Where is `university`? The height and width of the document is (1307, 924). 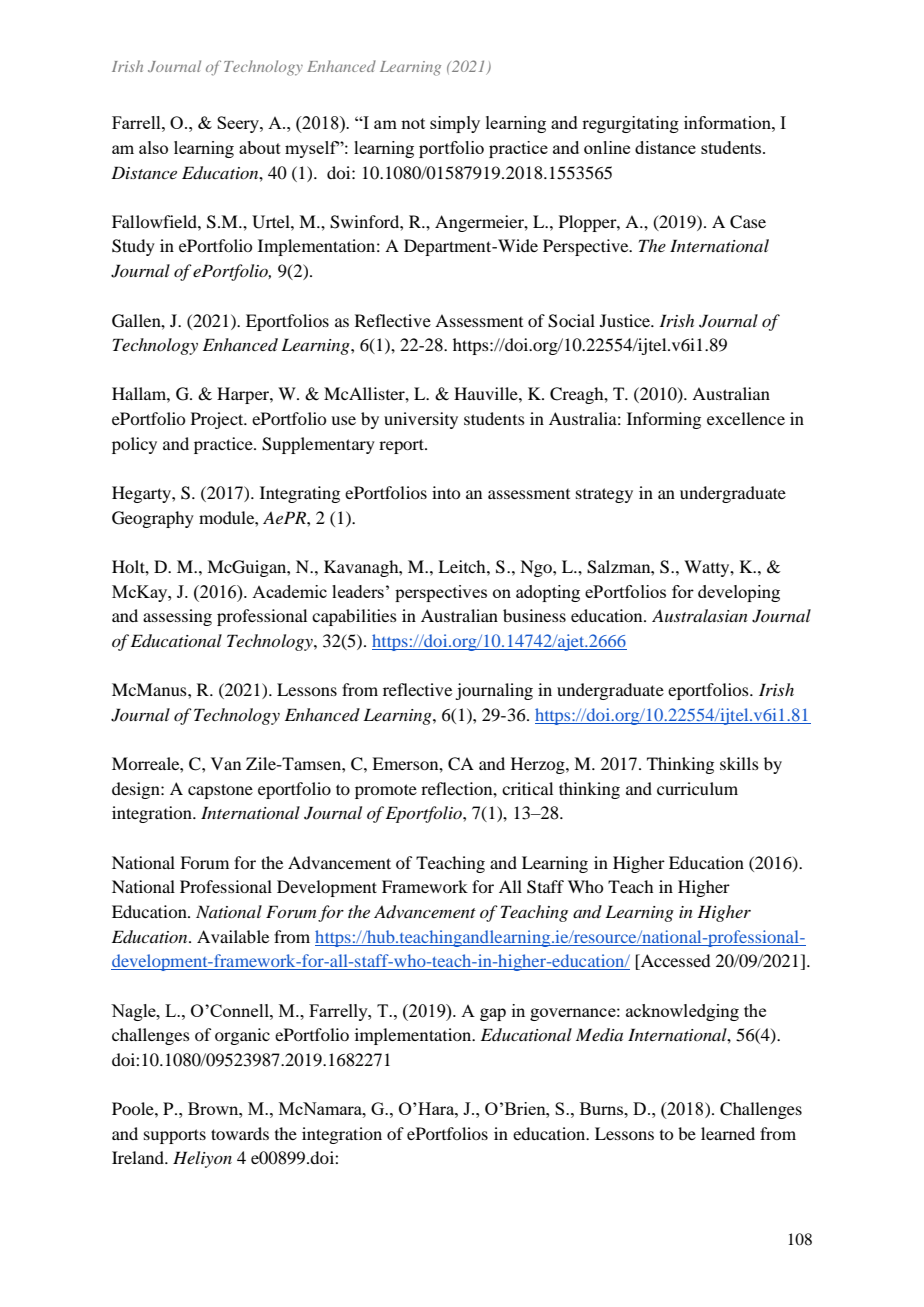
university is located at coordinates (421, 420).
